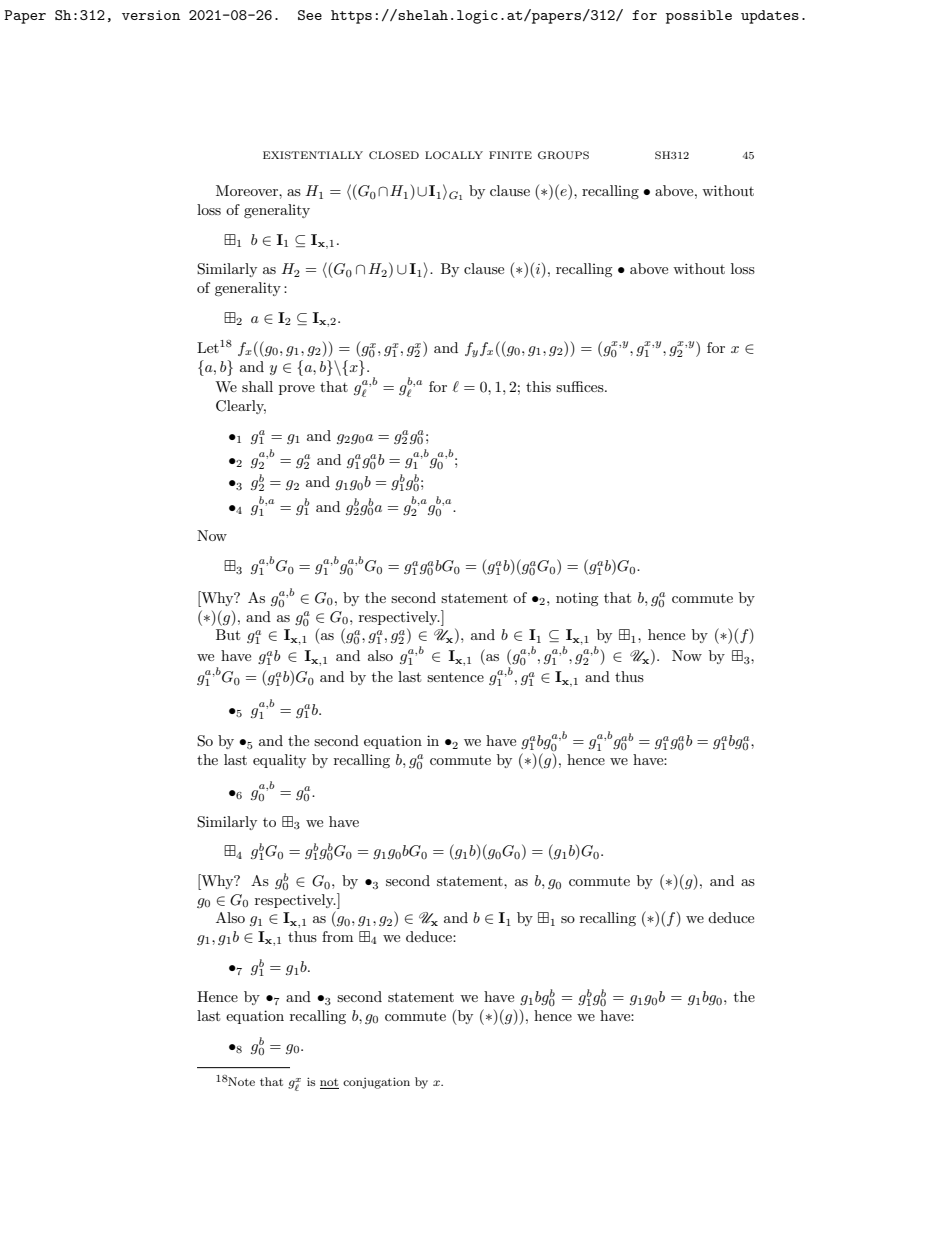 This page has width=952, height=1233. What do you see at coordinates (699, 17) in the page?
I see `possible` at bounding box center [699, 17].
